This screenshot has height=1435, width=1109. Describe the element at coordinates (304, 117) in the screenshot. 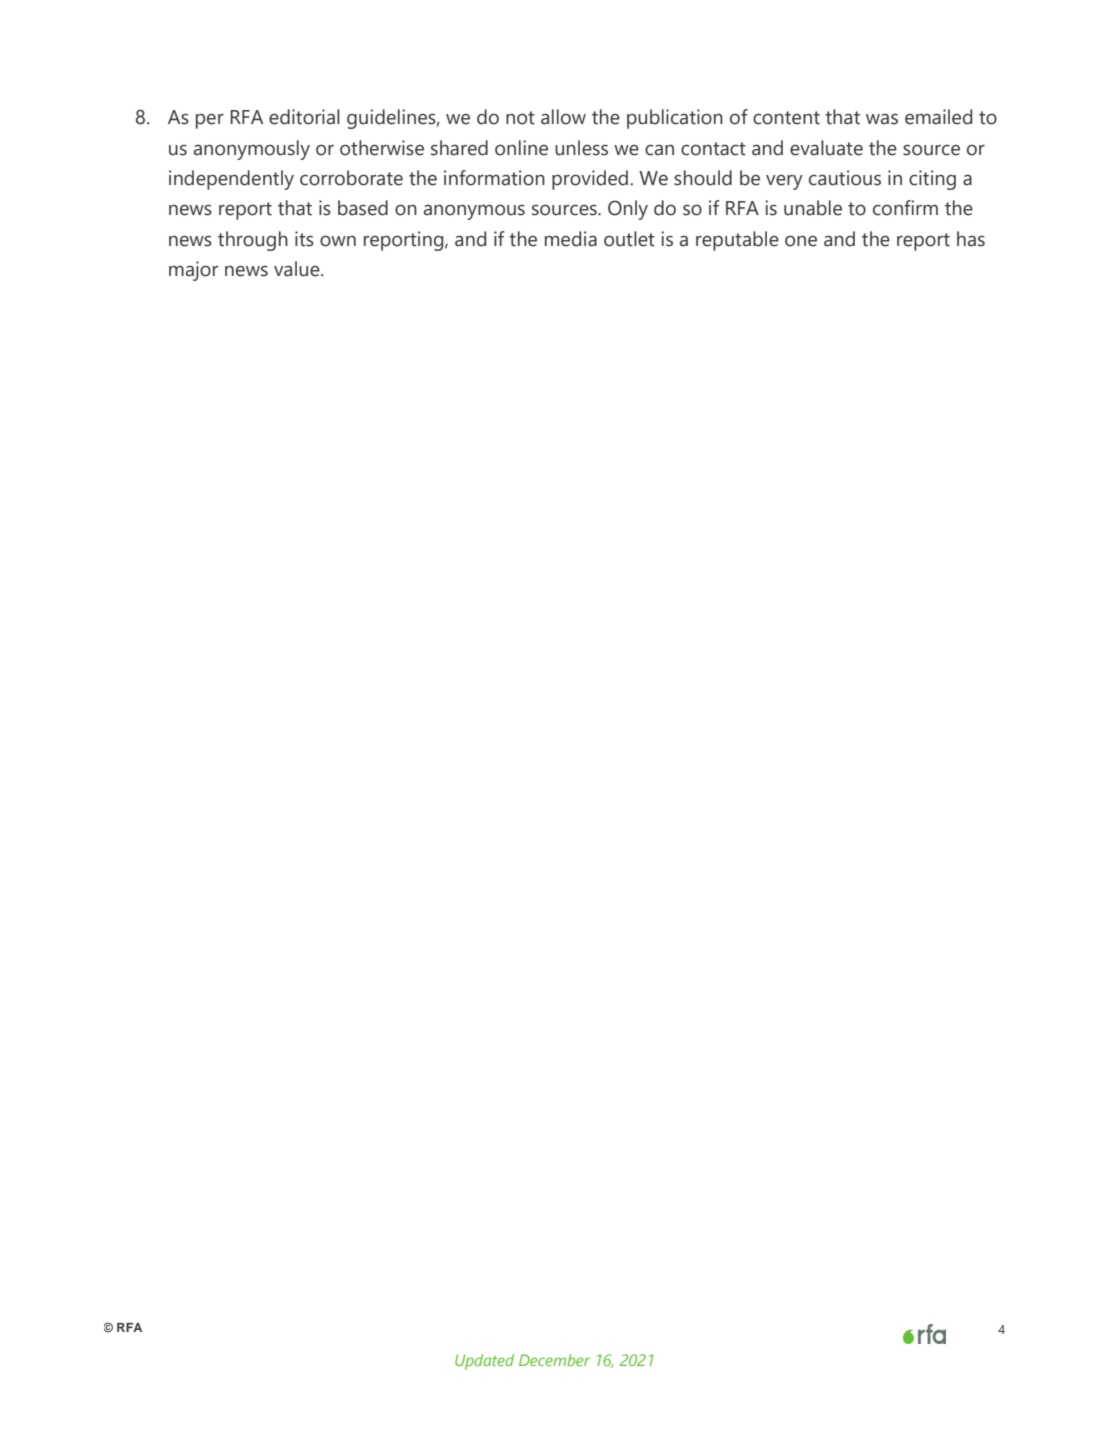

I see `editorial` at that location.
